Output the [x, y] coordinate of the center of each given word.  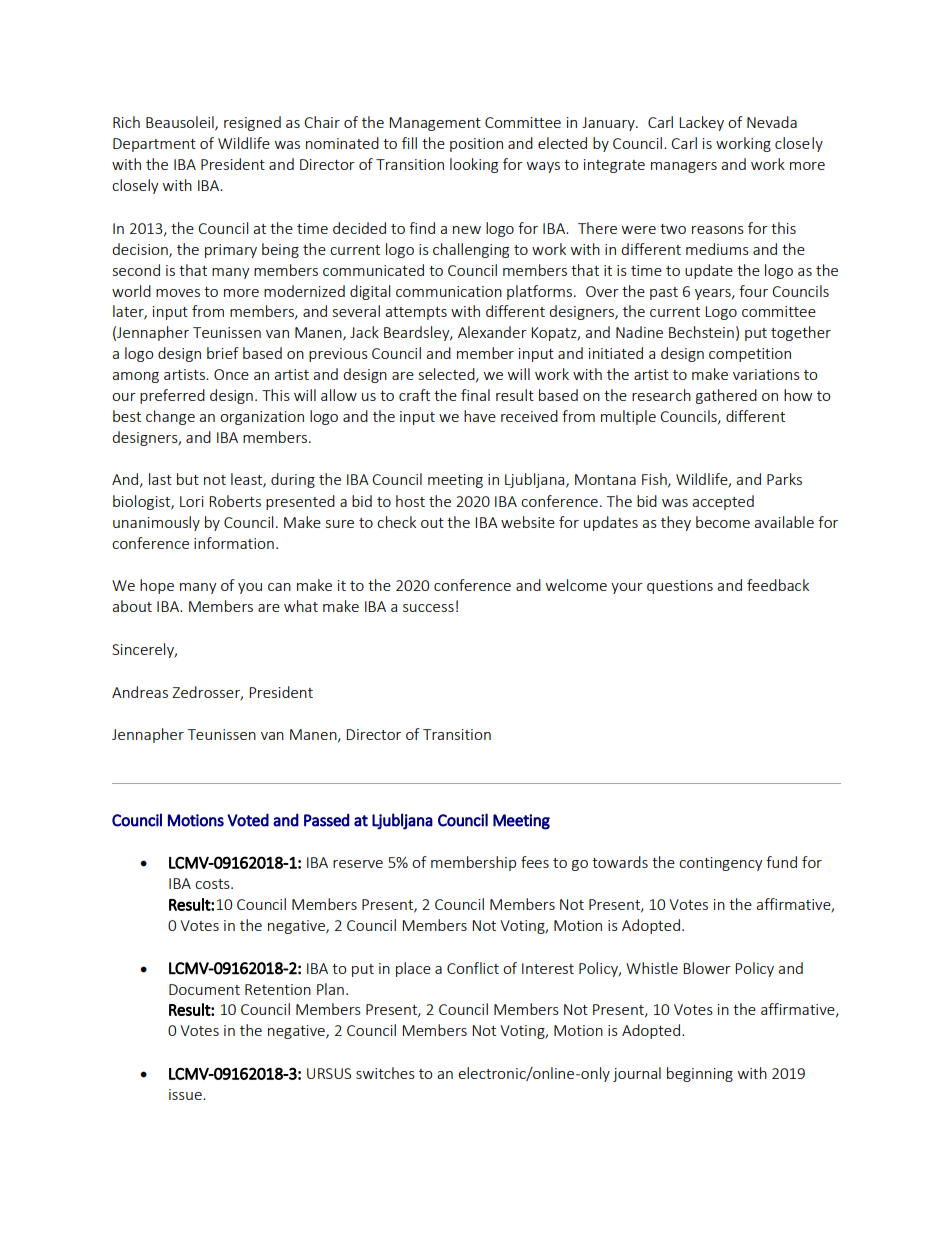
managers [684, 167]
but [188, 479]
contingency [721, 864]
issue [186, 1094]
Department [154, 145]
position [476, 145]
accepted [723, 502]
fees [535, 862]
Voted [248, 820]
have [480, 416]
